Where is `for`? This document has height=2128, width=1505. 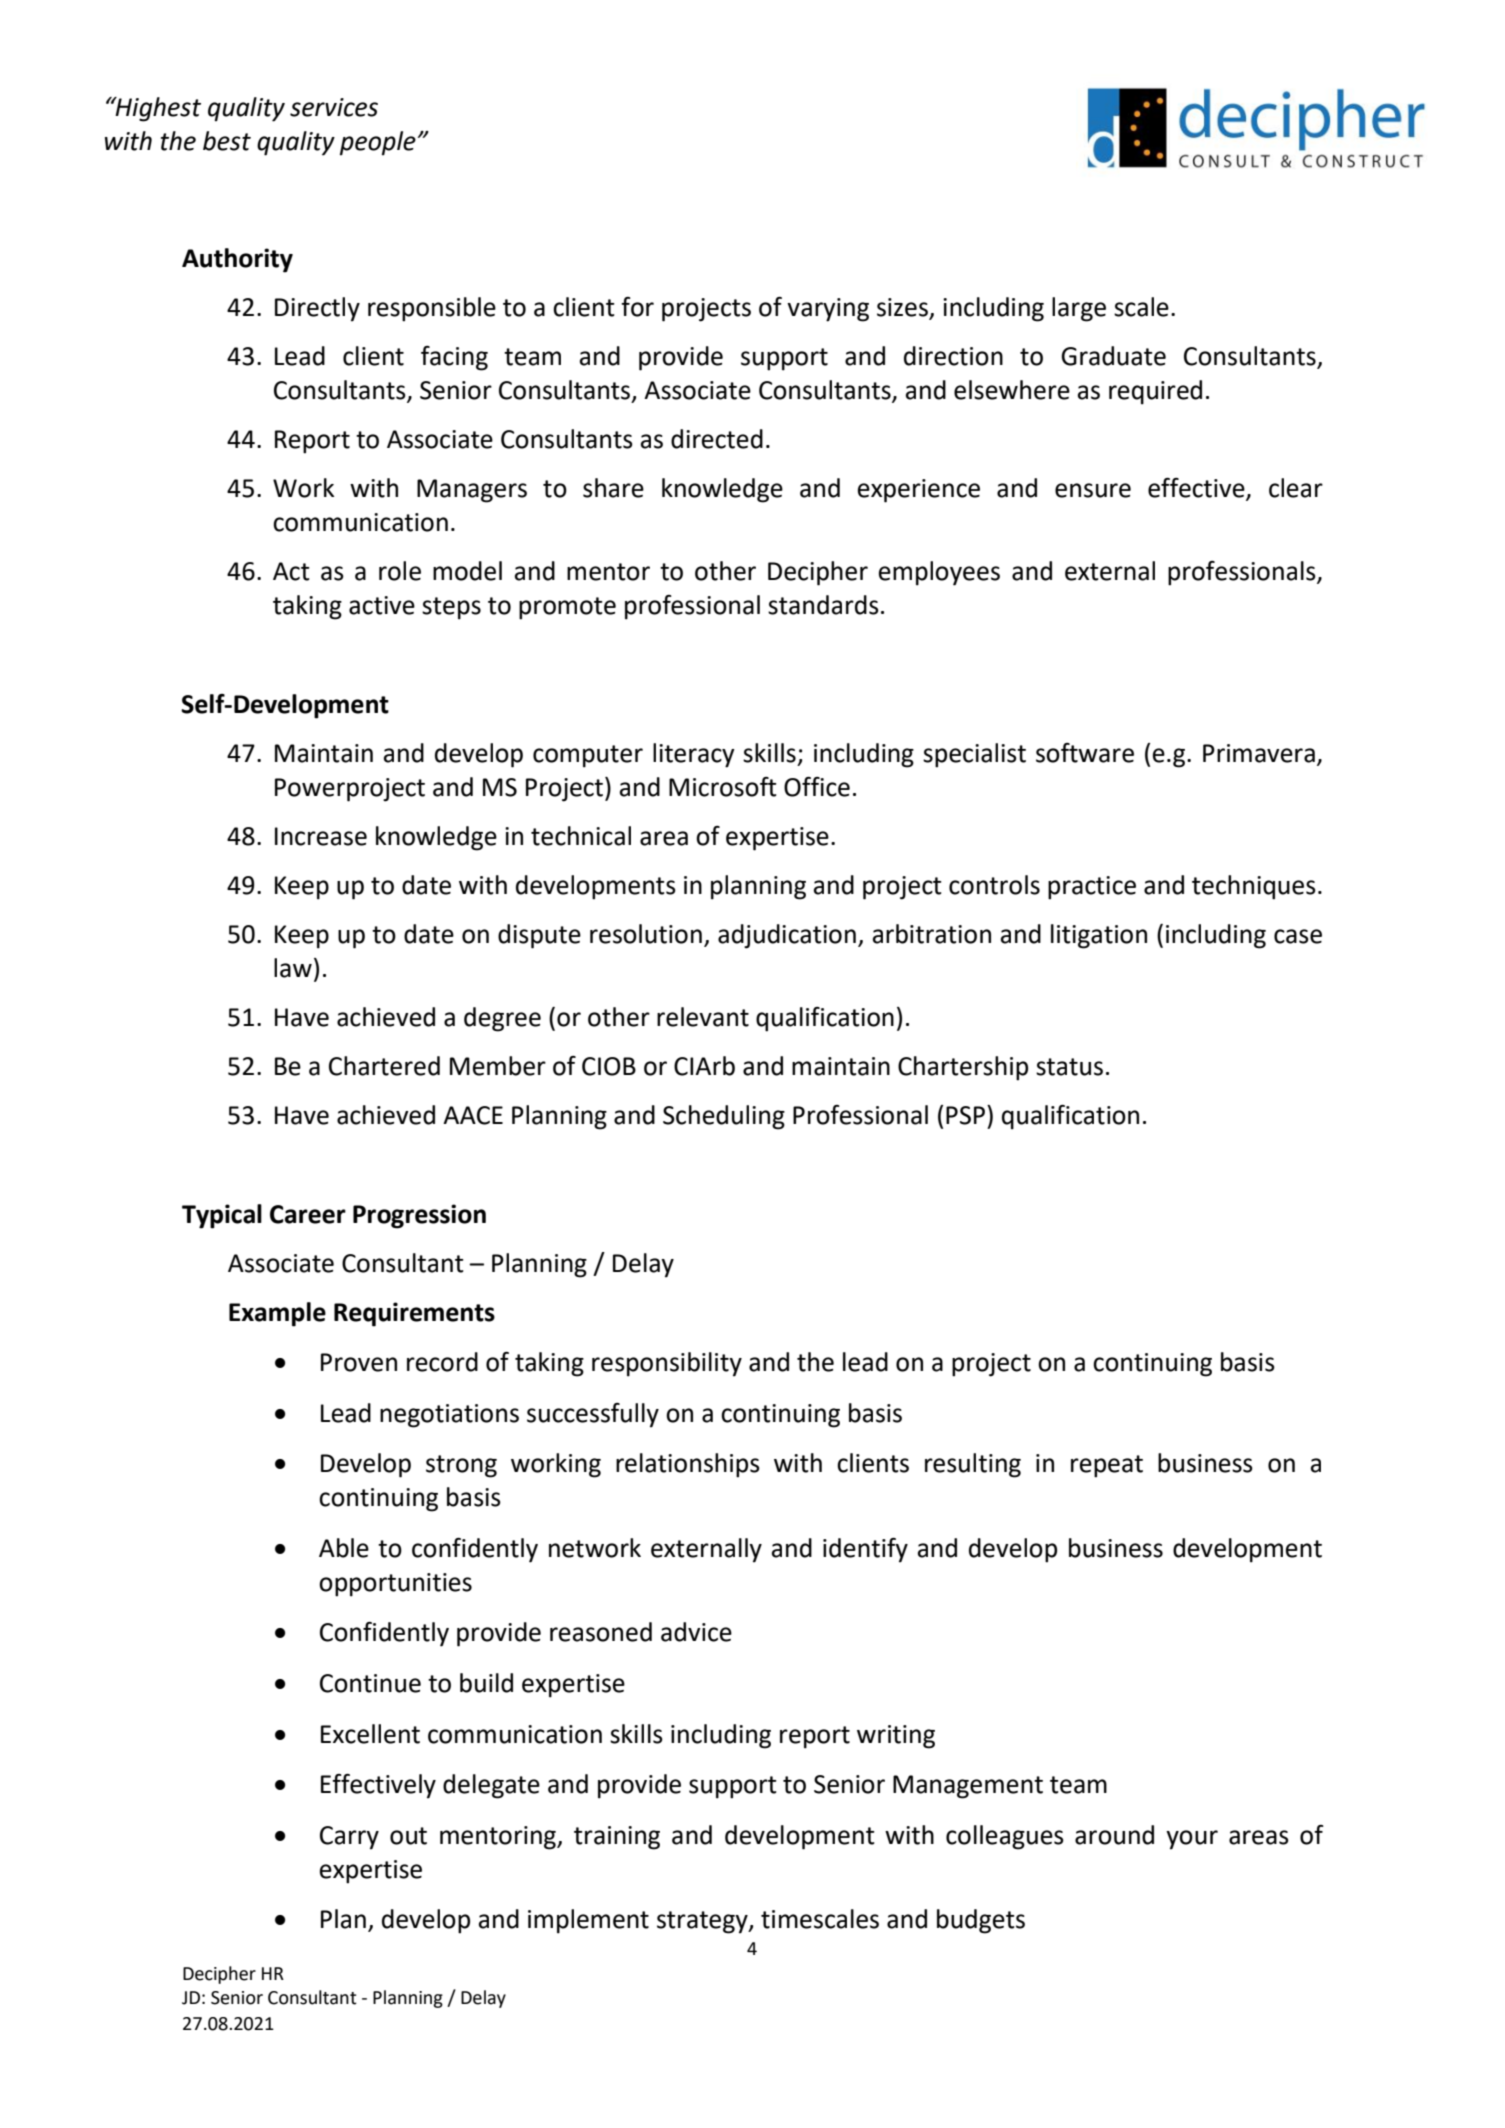 for is located at coordinates (637, 307).
